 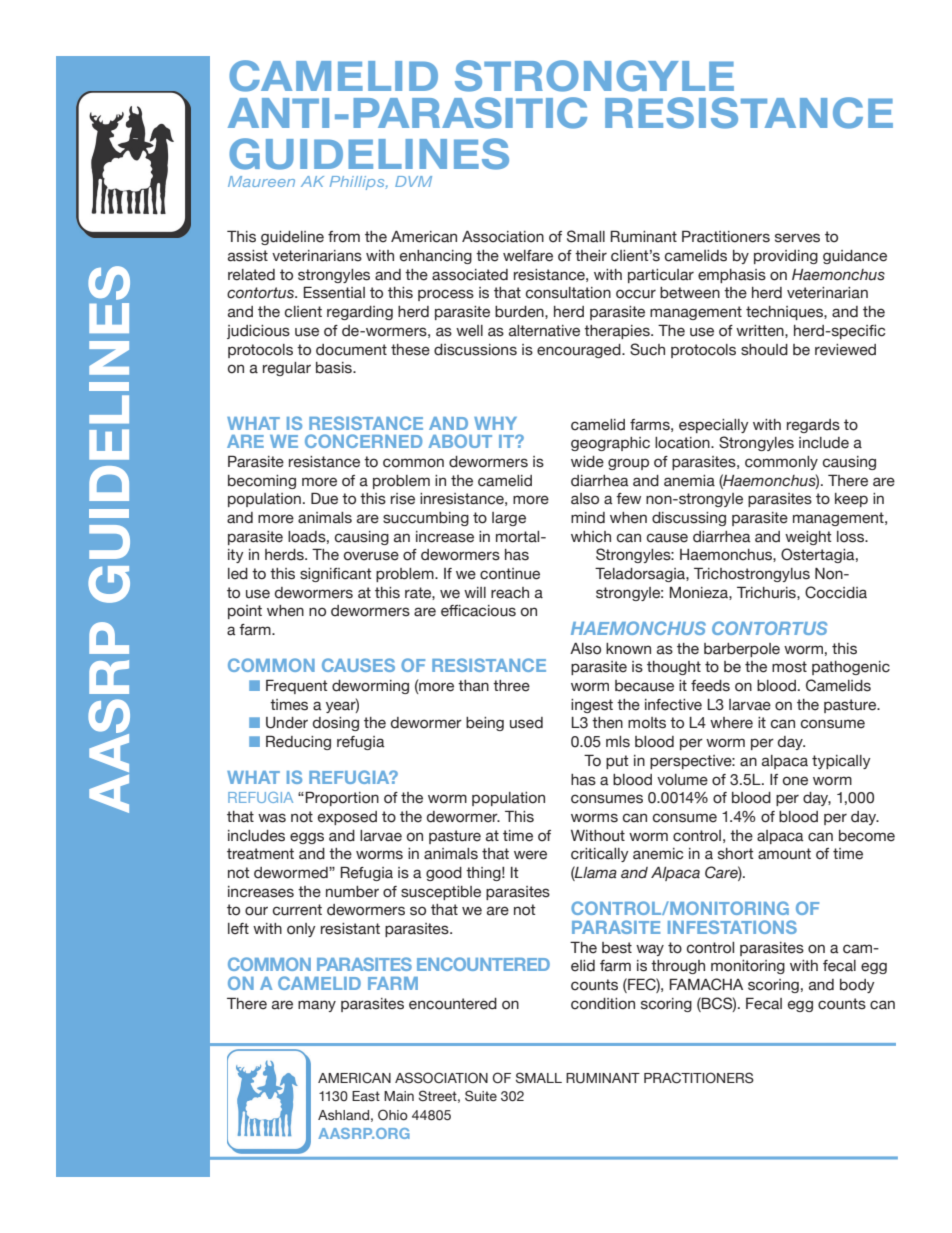 I want to click on Frequent, so click(x=297, y=686).
